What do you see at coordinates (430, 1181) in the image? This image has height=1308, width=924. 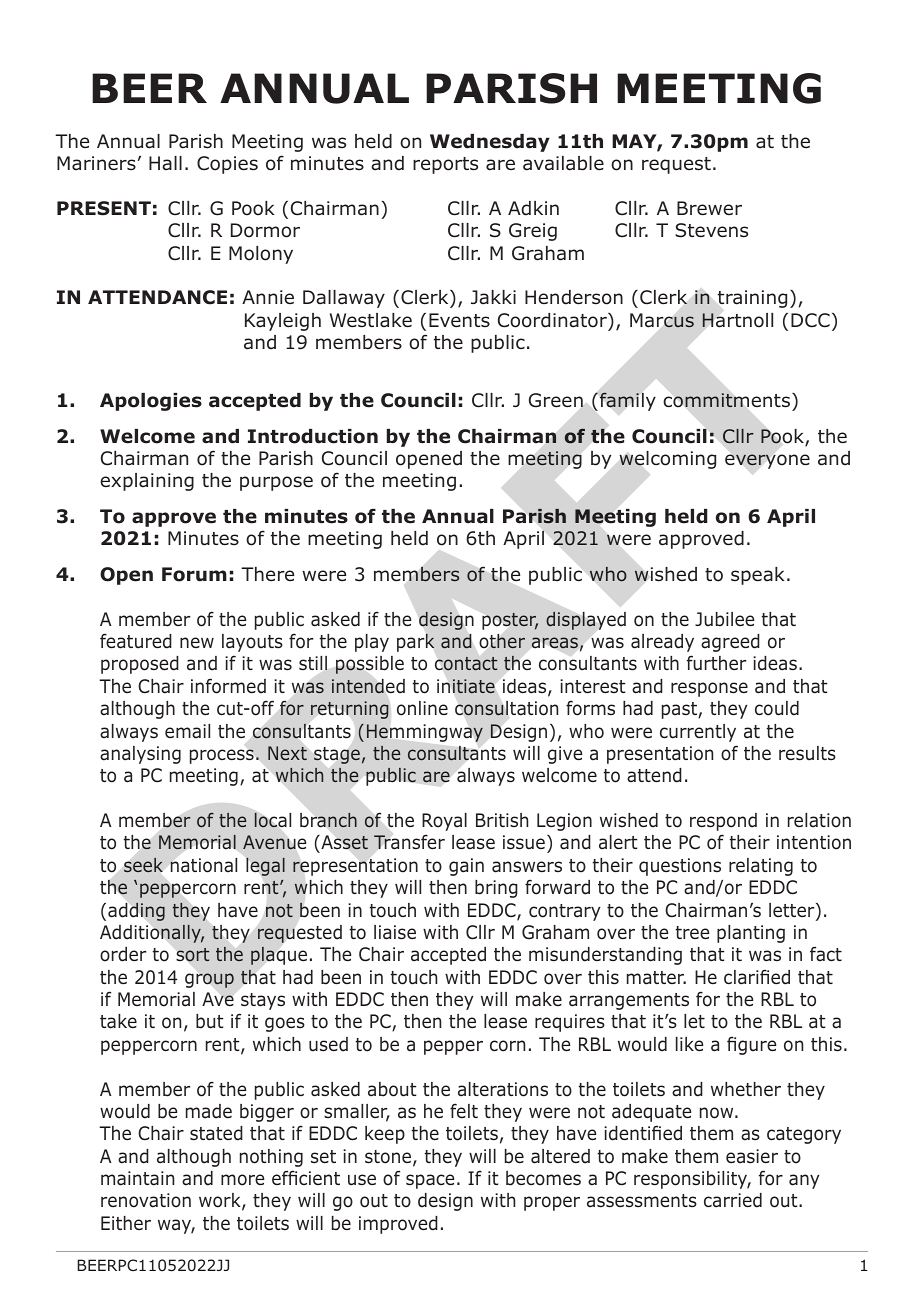 I see `space` at bounding box center [430, 1181].
